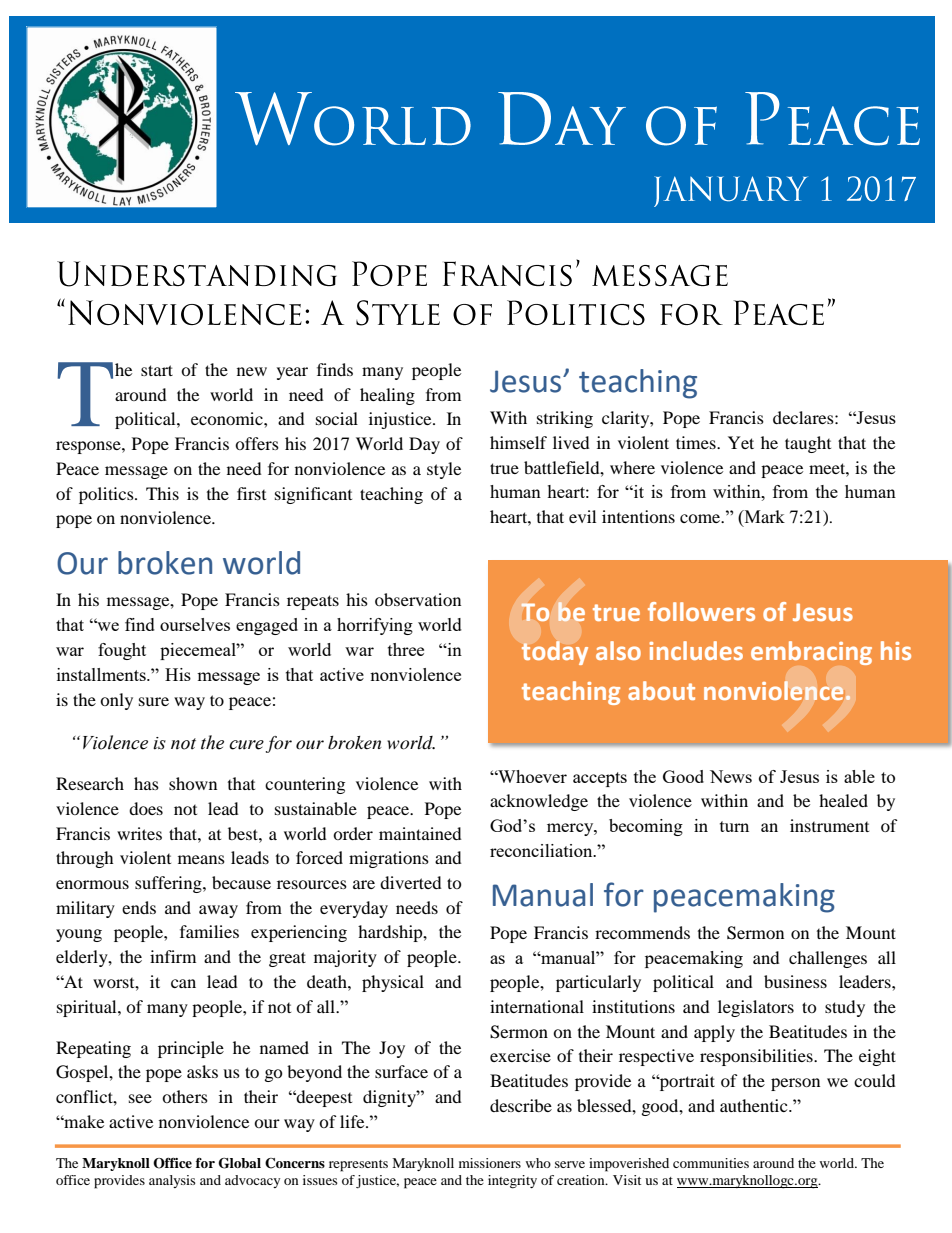  Describe the element at coordinates (808, 444) in the screenshot. I see `taught` at that location.
